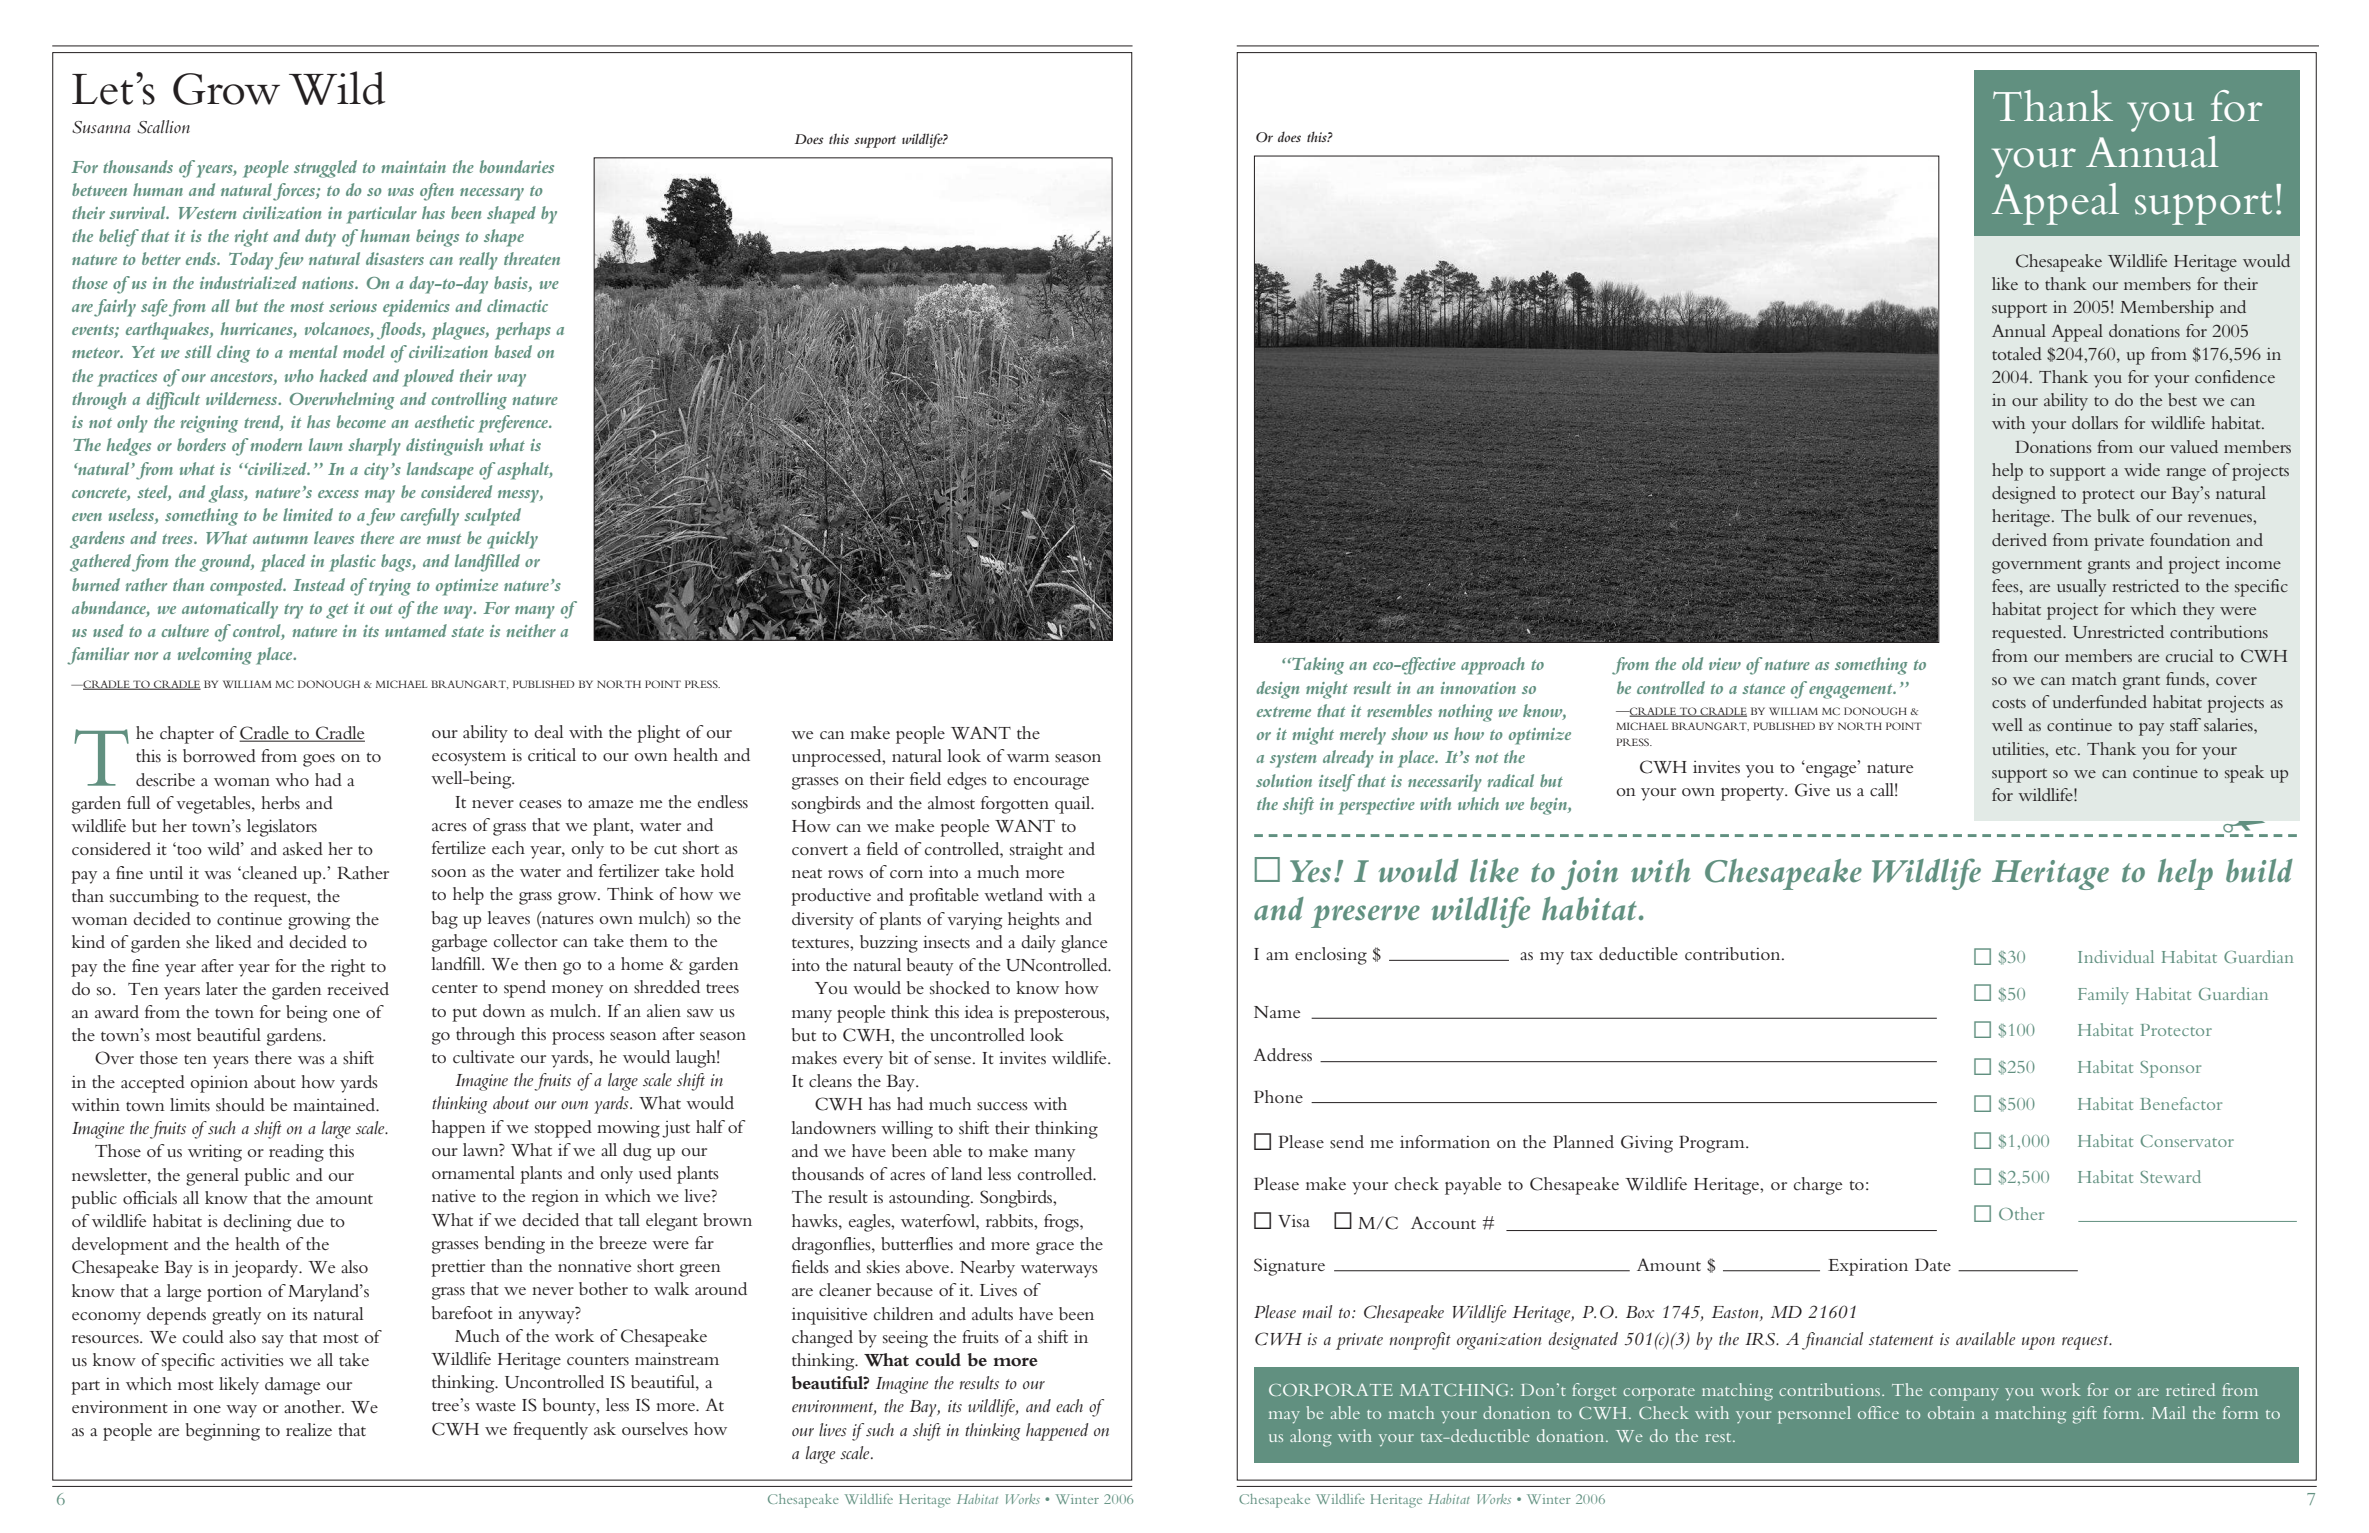  Describe the element at coordinates (1311, 1438) in the document. I see `along` at that location.
